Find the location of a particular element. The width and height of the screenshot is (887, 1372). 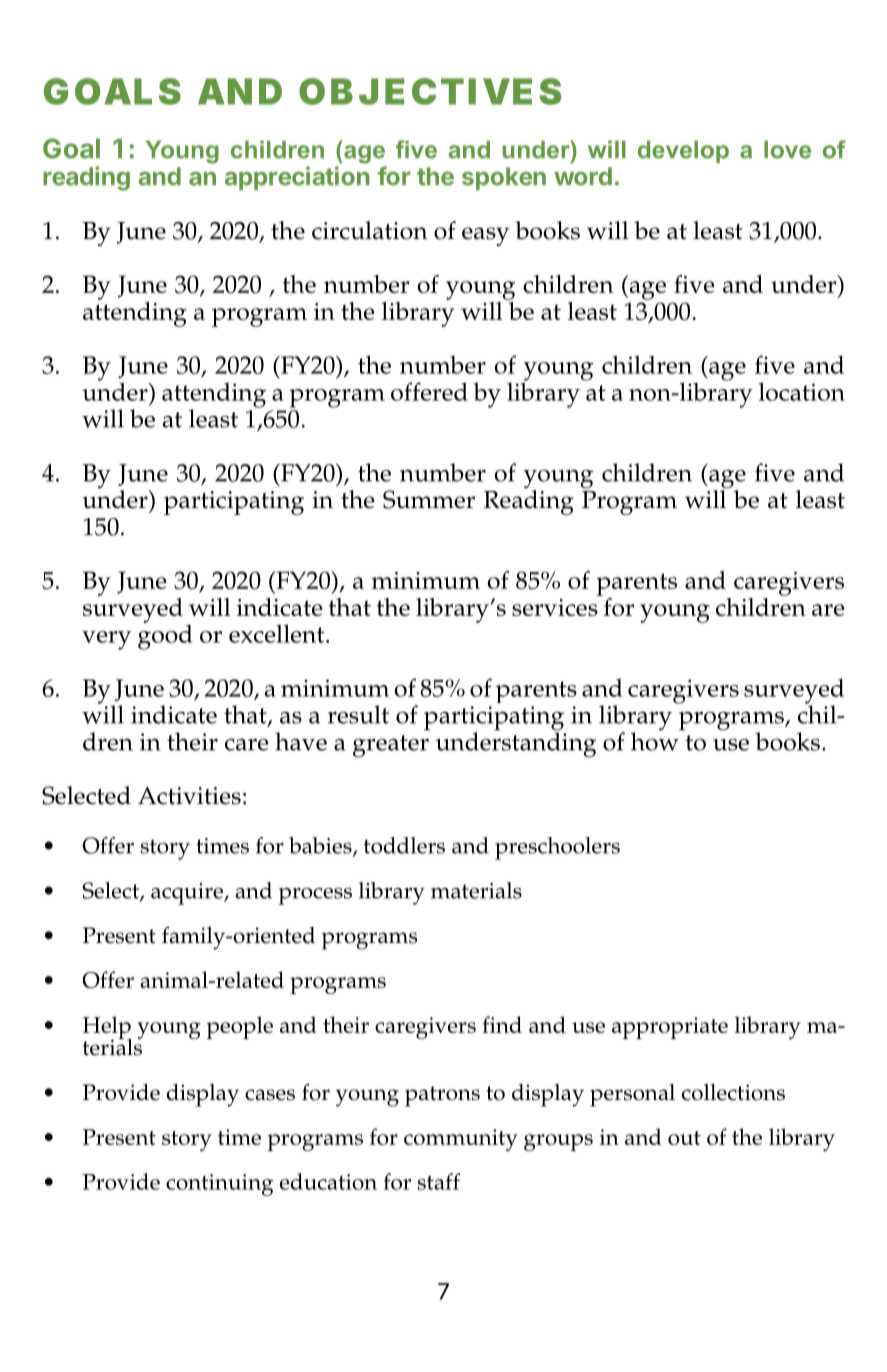

acquire is located at coordinates (188, 894).
